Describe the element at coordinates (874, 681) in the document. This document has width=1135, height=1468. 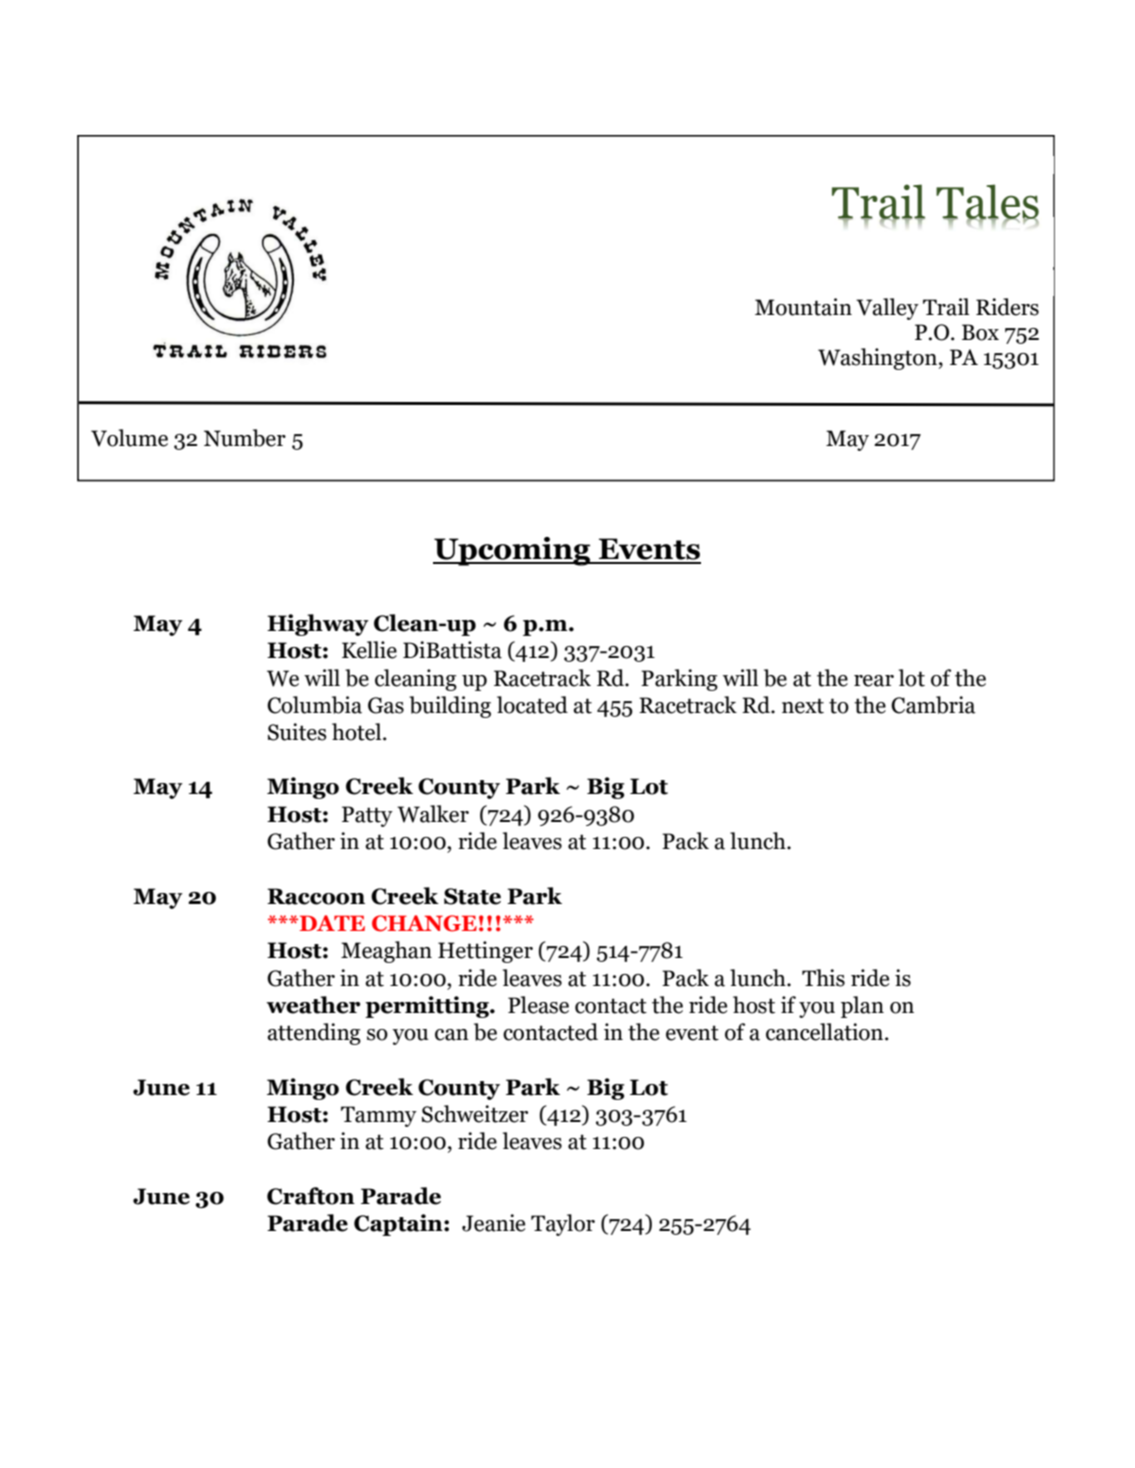
I see `rear` at that location.
